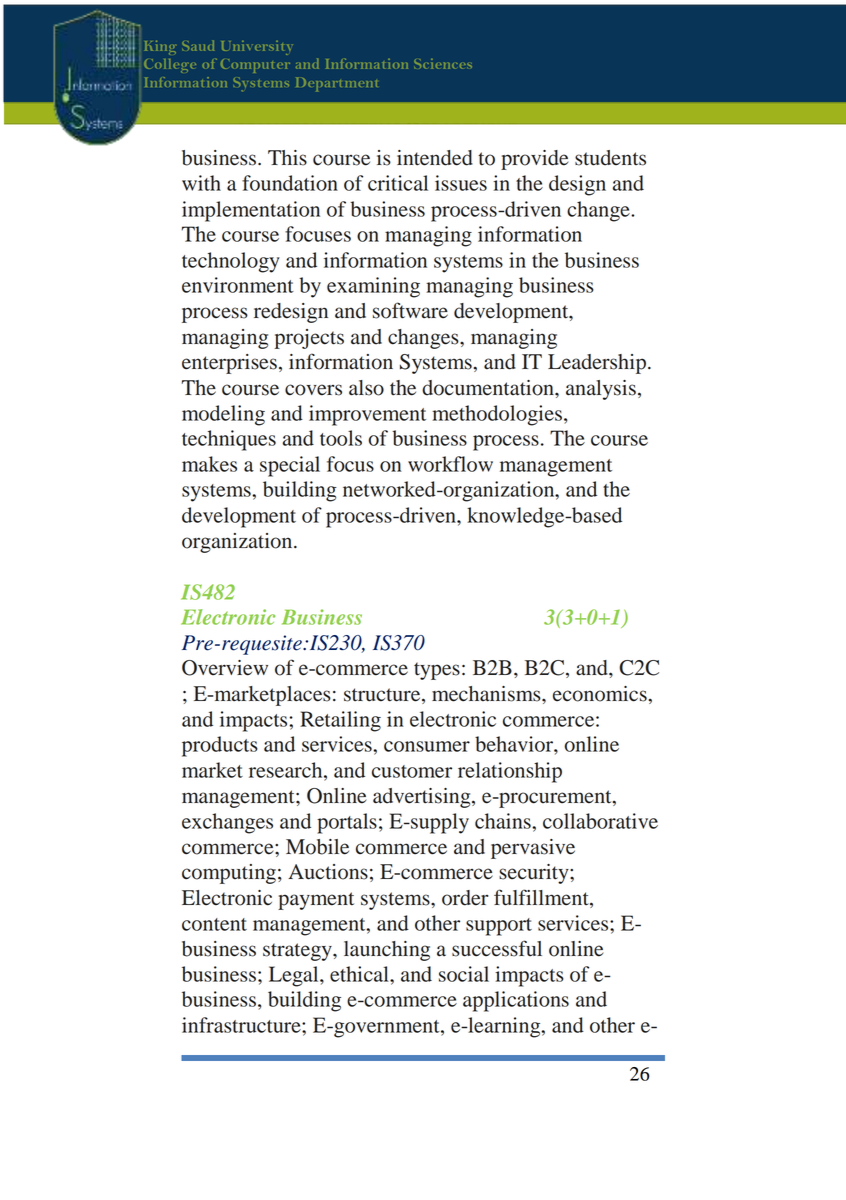  Describe the element at coordinates (435, 158) in the page. I see `intended` at that location.
